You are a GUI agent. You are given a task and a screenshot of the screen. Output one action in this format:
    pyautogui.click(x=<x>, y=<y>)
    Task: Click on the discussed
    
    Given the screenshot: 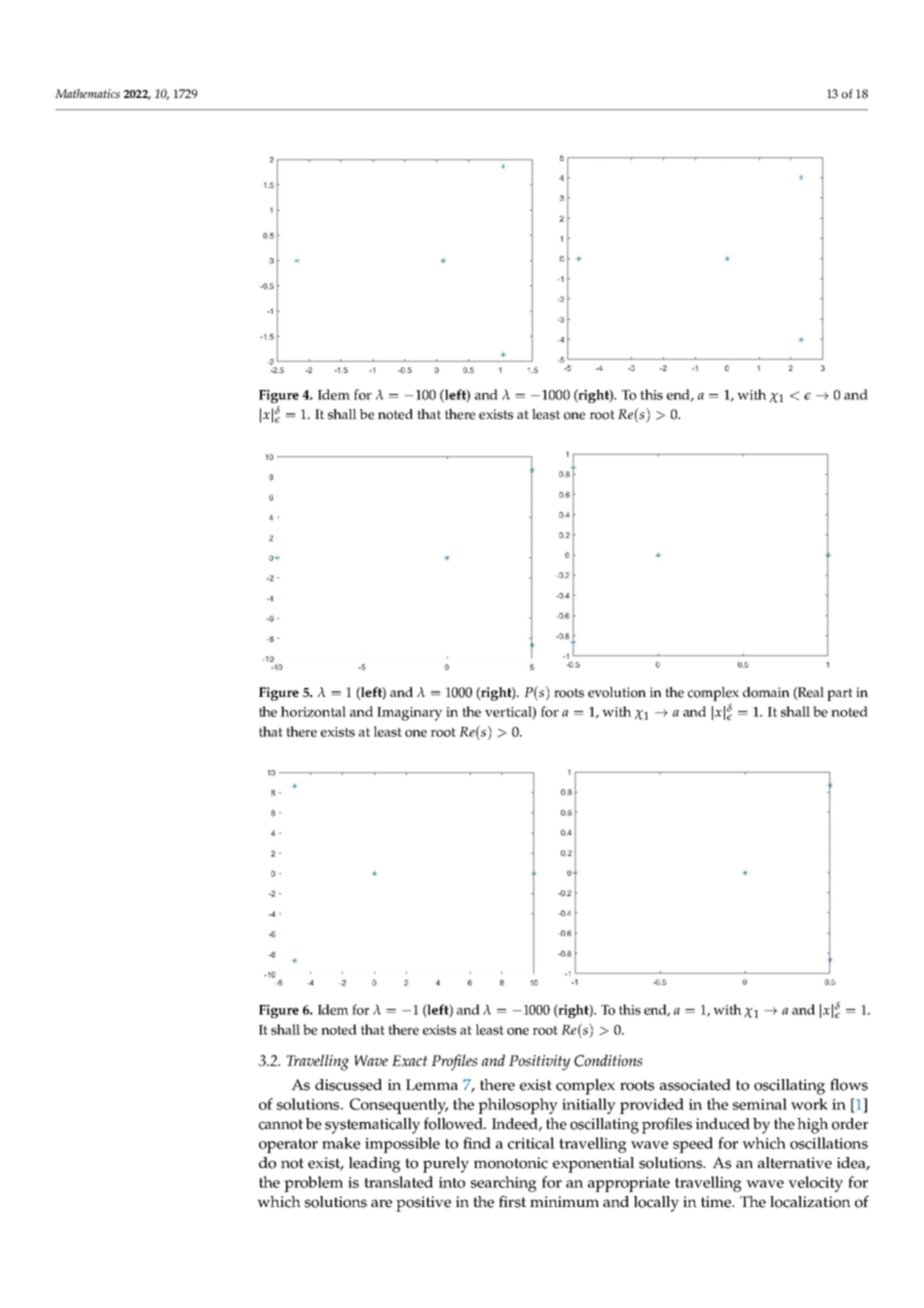 What is the action you would take?
    pyautogui.click(x=348, y=1085)
